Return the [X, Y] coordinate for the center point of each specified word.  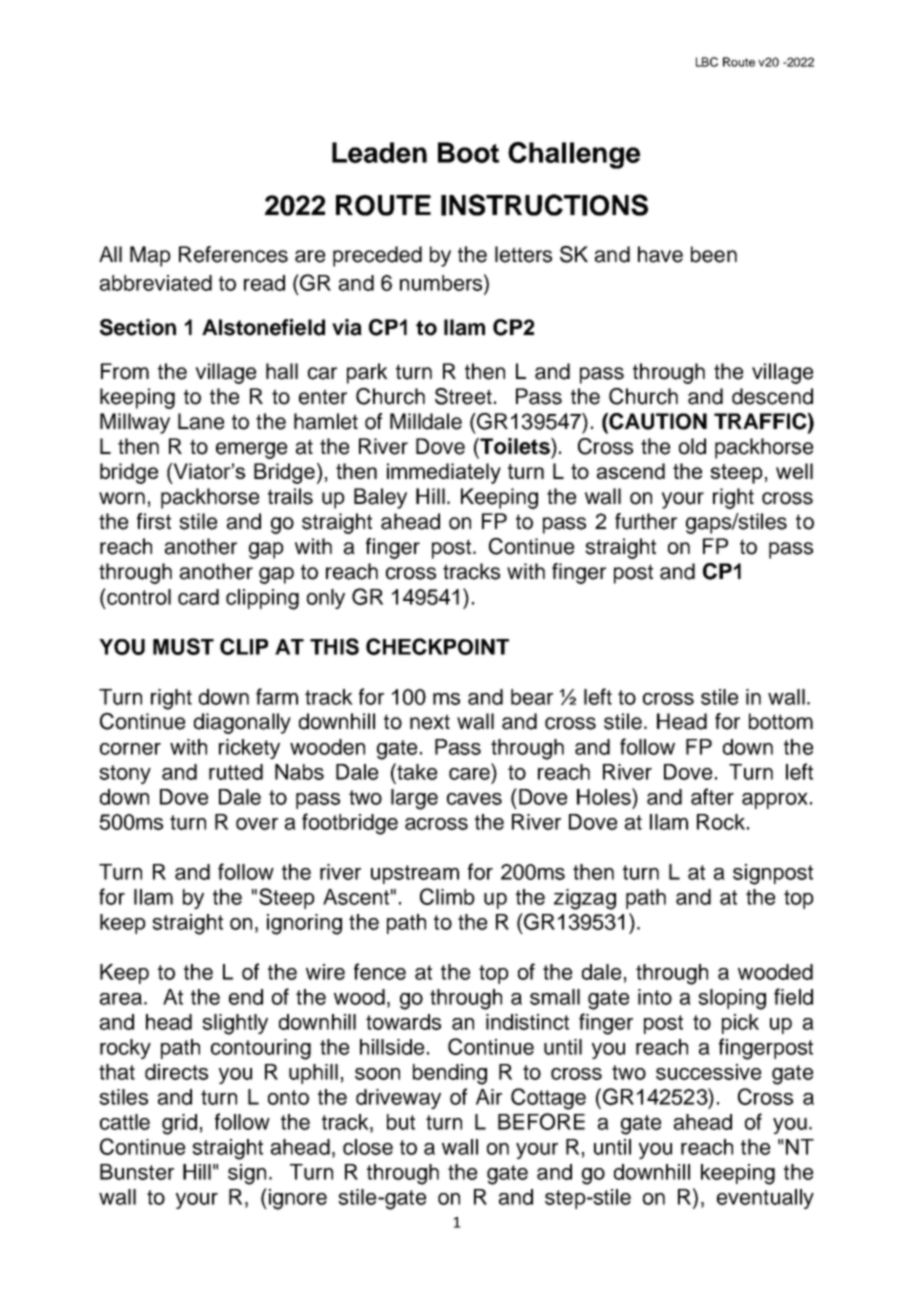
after [712, 796]
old [692, 446]
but [401, 1122]
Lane [201, 421]
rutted [236, 772]
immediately [444, 473]
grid [179, 1124]
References [233, 254]
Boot [468, 152]
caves [474, 799]
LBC [707, 62]
